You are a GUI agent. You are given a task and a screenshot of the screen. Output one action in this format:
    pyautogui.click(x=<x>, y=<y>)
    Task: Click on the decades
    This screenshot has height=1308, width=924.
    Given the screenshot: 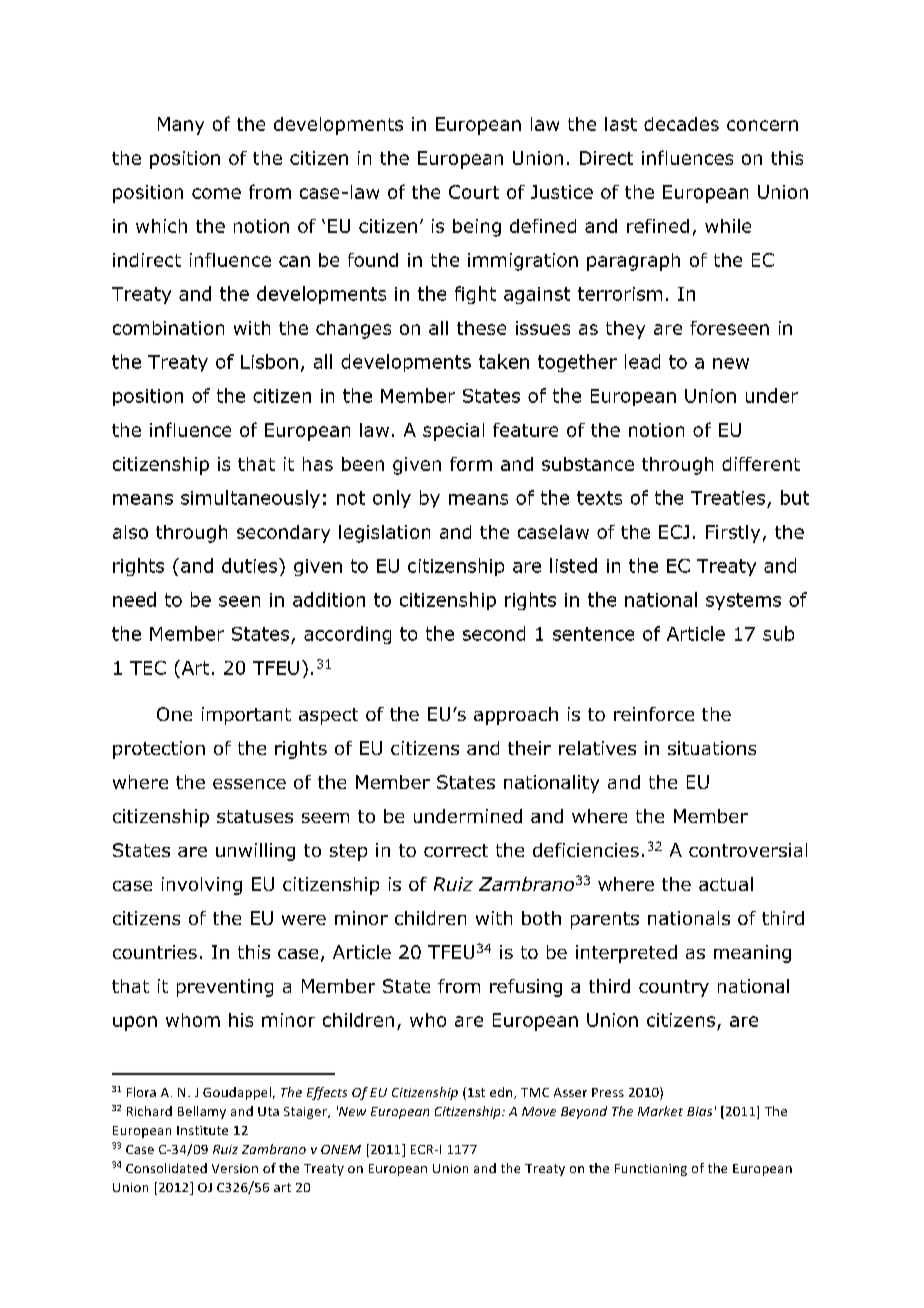 What is the action you would take?
    pyautogui.click(x=681, y=124)
